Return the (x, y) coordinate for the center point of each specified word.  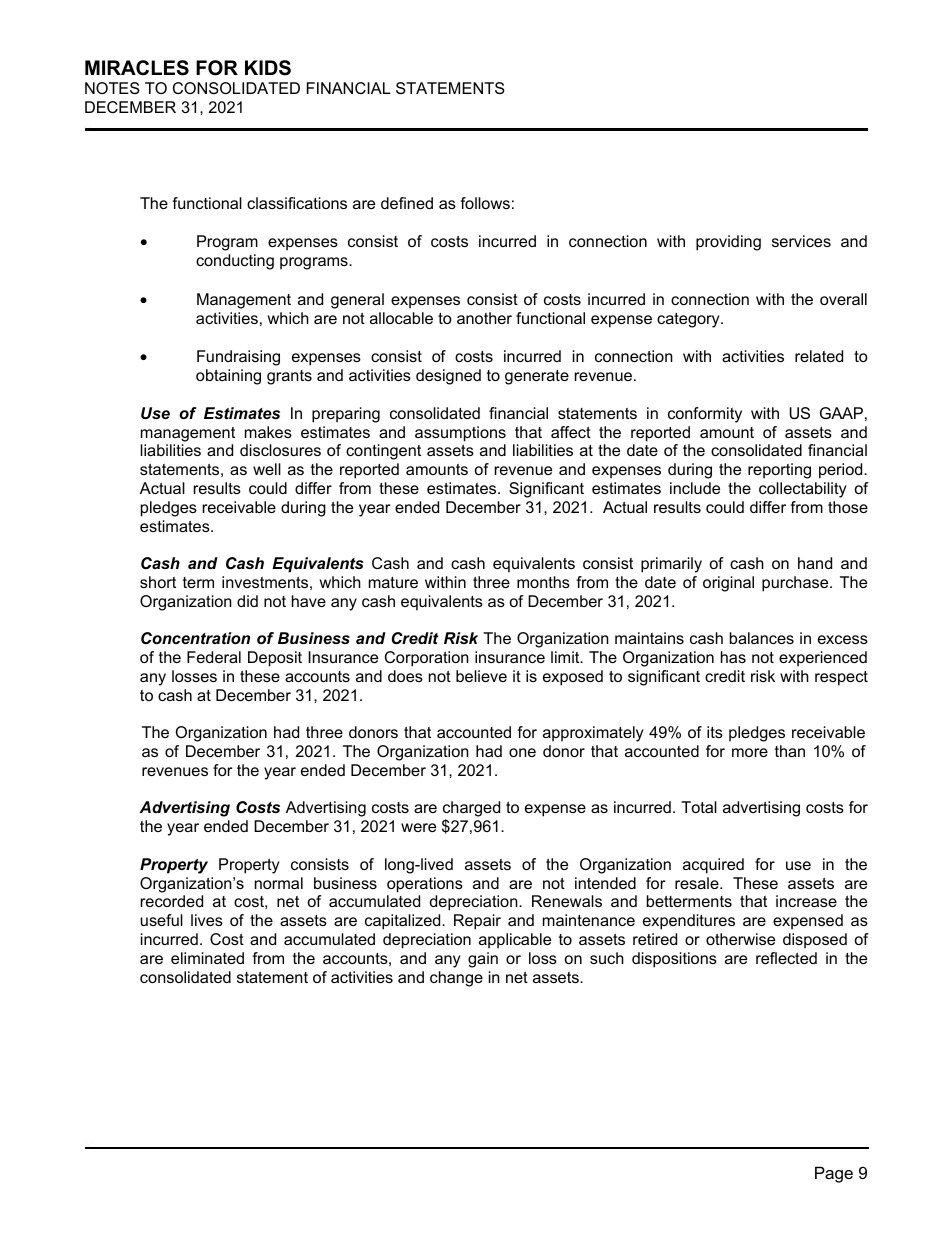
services (801, 241)
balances (762, 638)
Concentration (195, 638)
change (456, 979)
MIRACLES (137, 68)
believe (481, 676)
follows (485, 203)
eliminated (207, 958)
